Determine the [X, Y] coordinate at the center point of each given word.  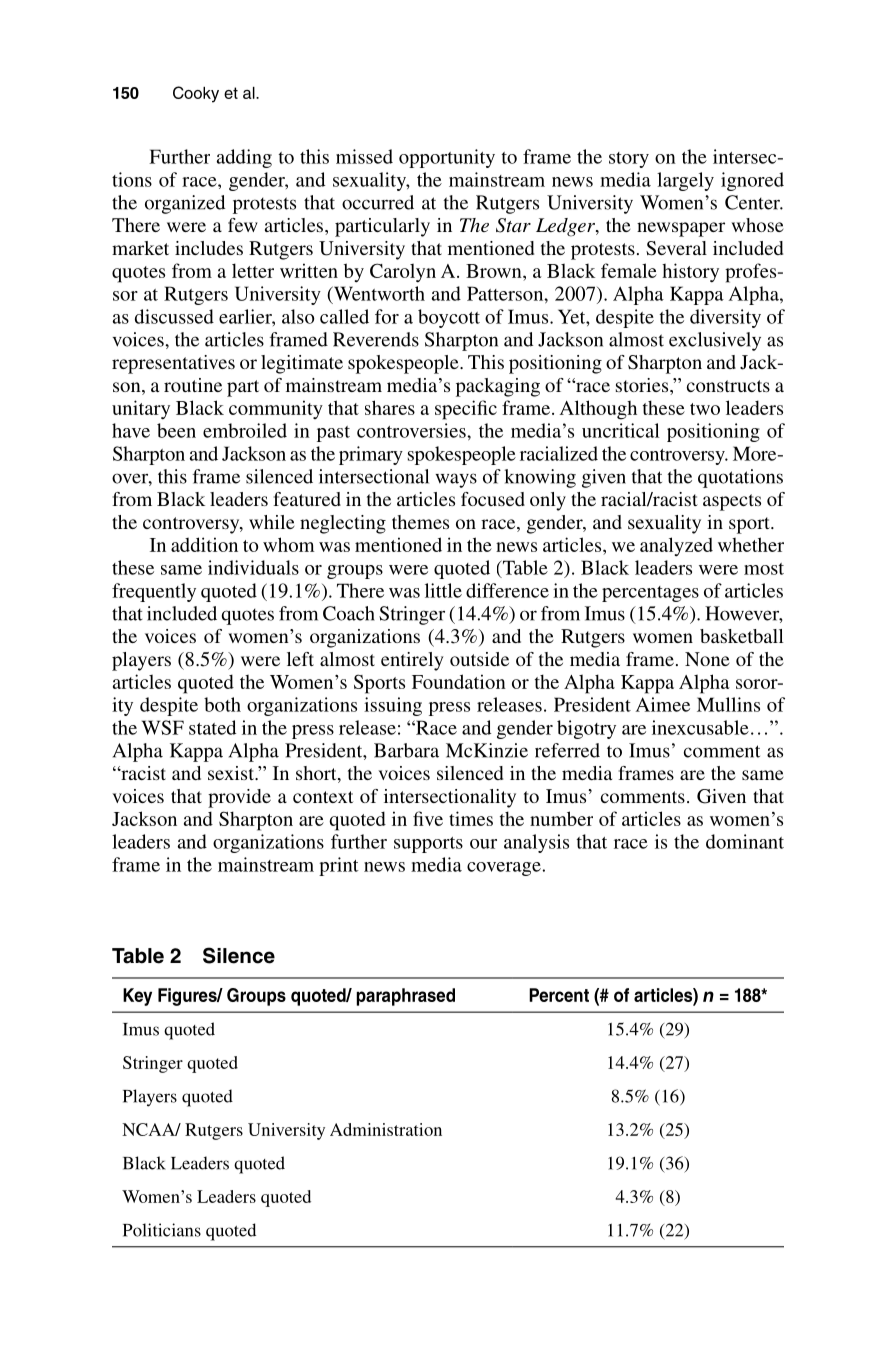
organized [185, 204]
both [222, 704]
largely [685, 181]
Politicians [162, 1230]
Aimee [663, 704]
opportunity [447, 158]
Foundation [459, 681]
